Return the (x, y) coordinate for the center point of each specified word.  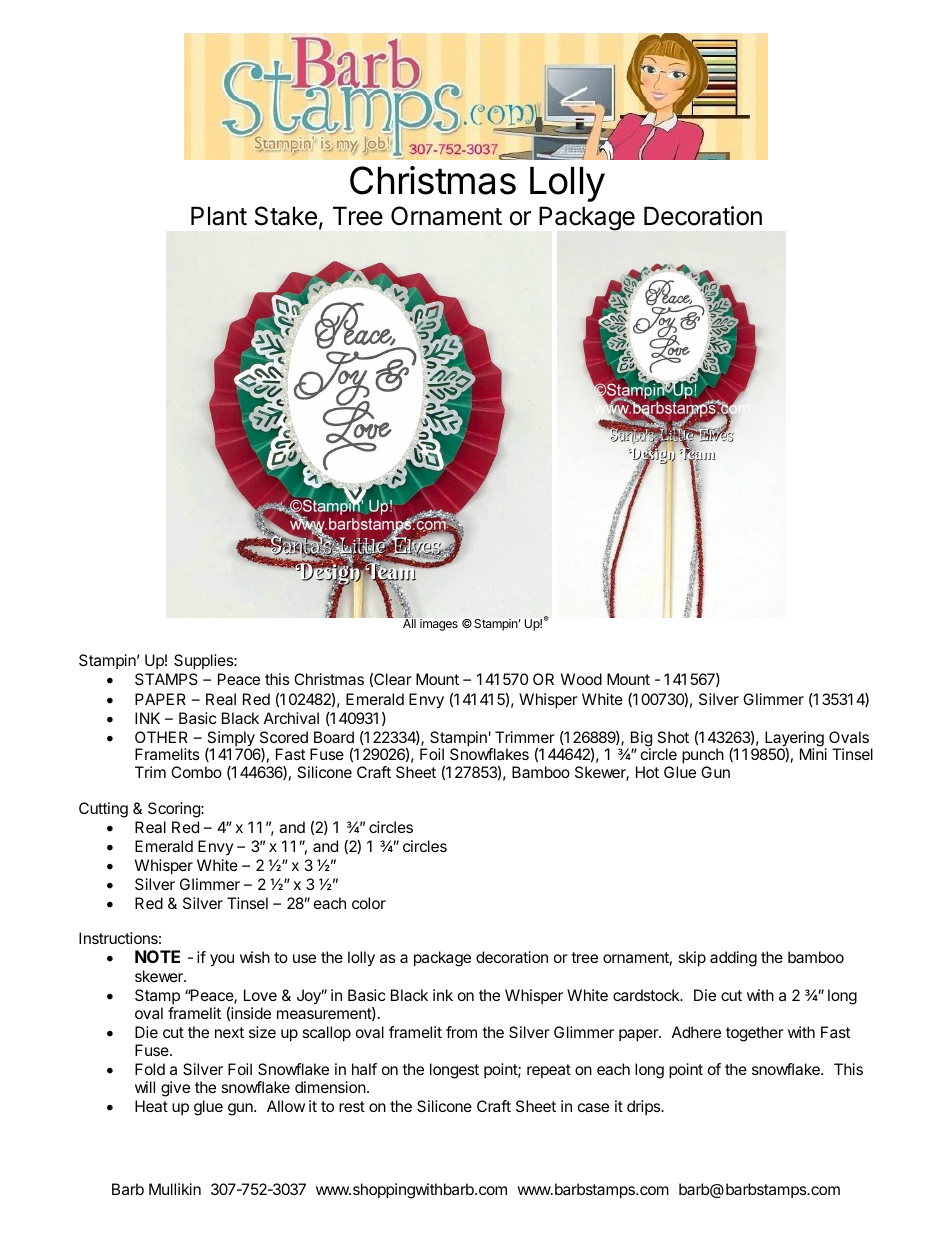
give (175, 1089)
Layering (794, 740)
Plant (219, 216)
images (439, 625)
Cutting (103, 810)
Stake (286, 216)
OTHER (161, 737)
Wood (581, 679)
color (369, 903)
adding (733, 959)
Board (334, 737)
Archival (291, 718)
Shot (673, 737)
